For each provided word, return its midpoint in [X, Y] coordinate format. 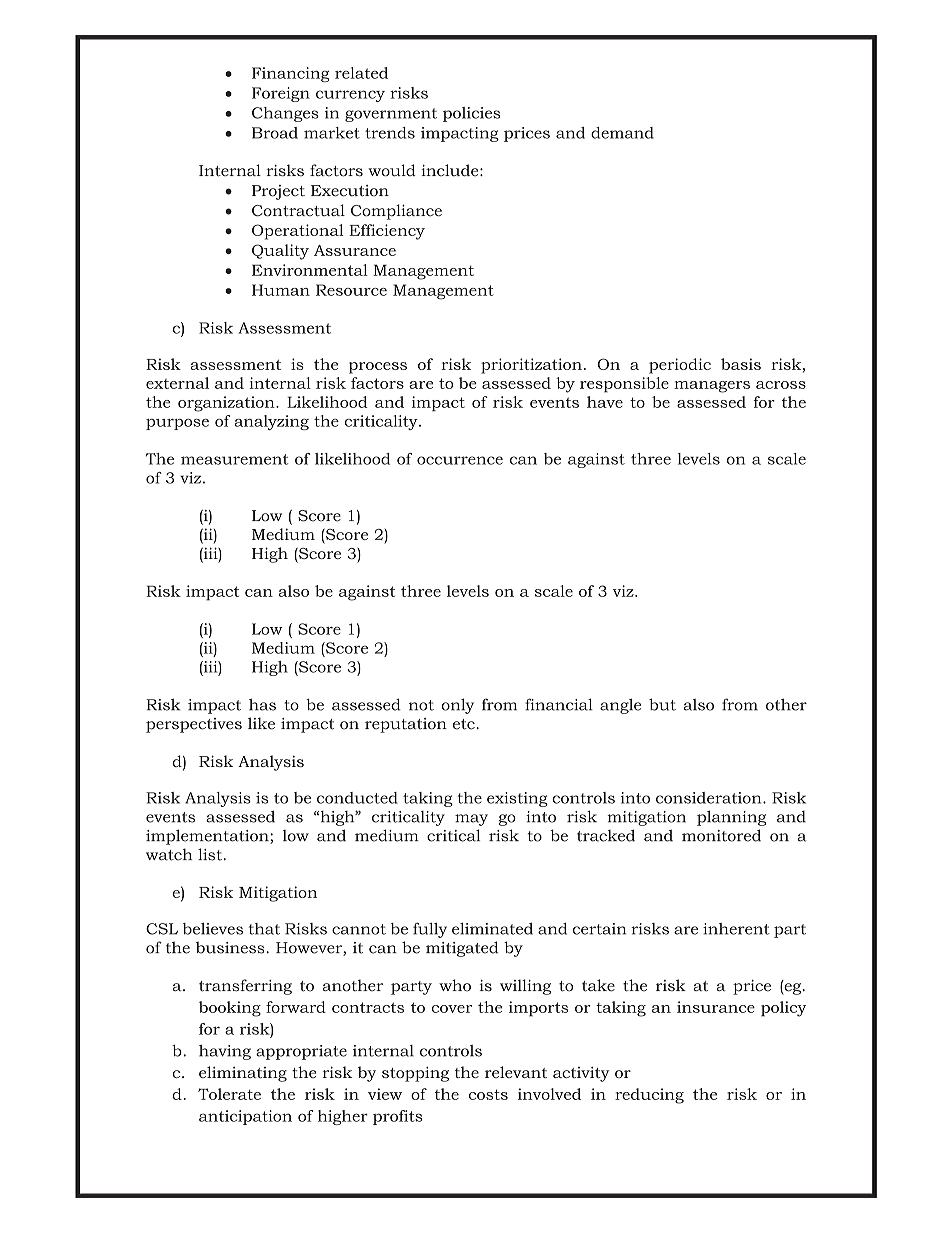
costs [488, 1094]
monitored [721, 835]
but [662, 704]
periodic [680, 366]
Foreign [281, 94]
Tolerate [229, 1094]
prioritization [531, 366]
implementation [208, 837]
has [262, 704]
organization [227, 404]
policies [471, 114]
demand [622, 133]
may [471, 820]
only [457, 706]
